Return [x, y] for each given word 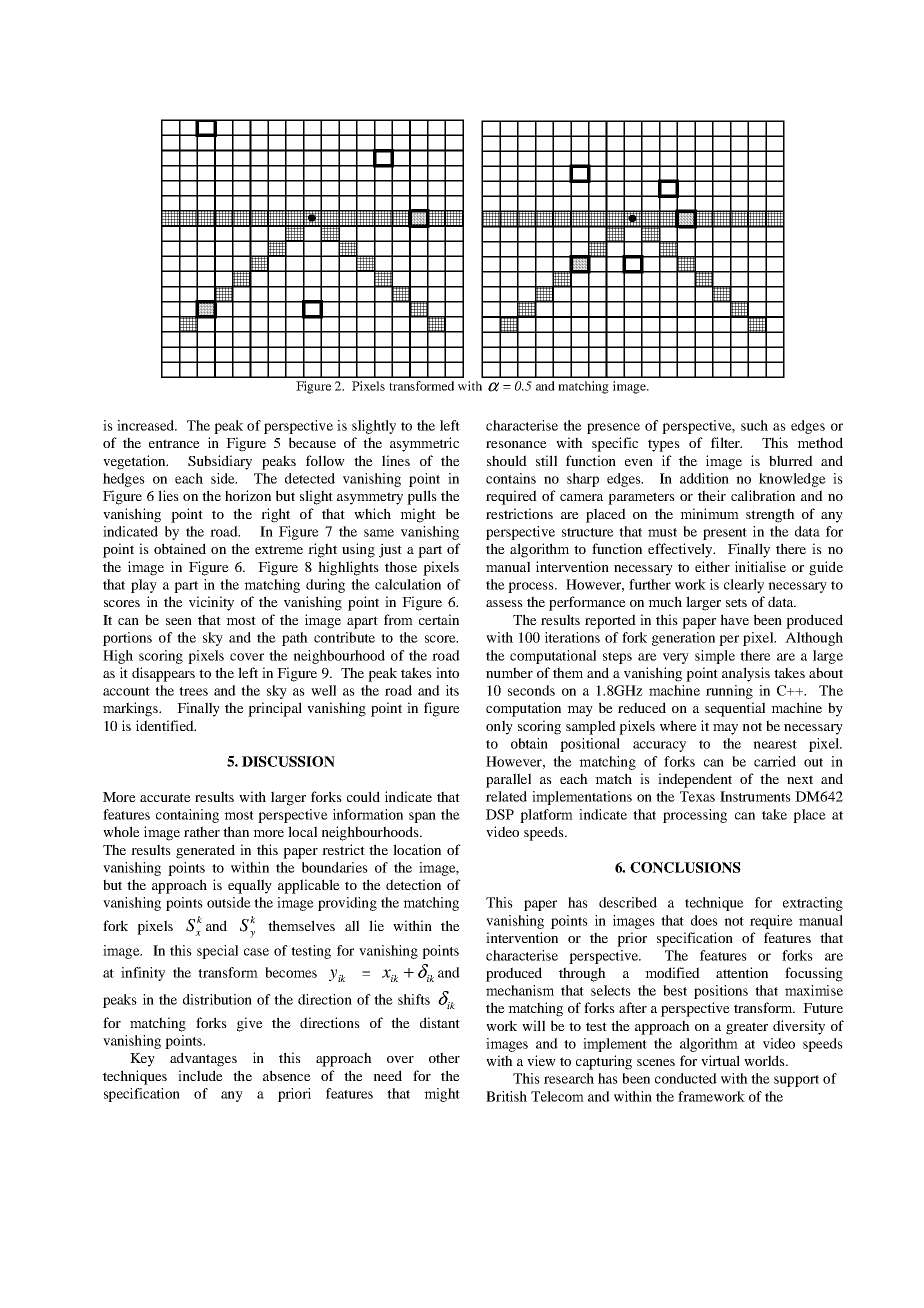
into [447, 672]
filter [726, 442]
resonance [516, 444]
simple [715, 657]
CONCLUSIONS [685, 867]
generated [205, 851]
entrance [174, 443]
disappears [163, 674]
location [417, 849]
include [200, 1075]
